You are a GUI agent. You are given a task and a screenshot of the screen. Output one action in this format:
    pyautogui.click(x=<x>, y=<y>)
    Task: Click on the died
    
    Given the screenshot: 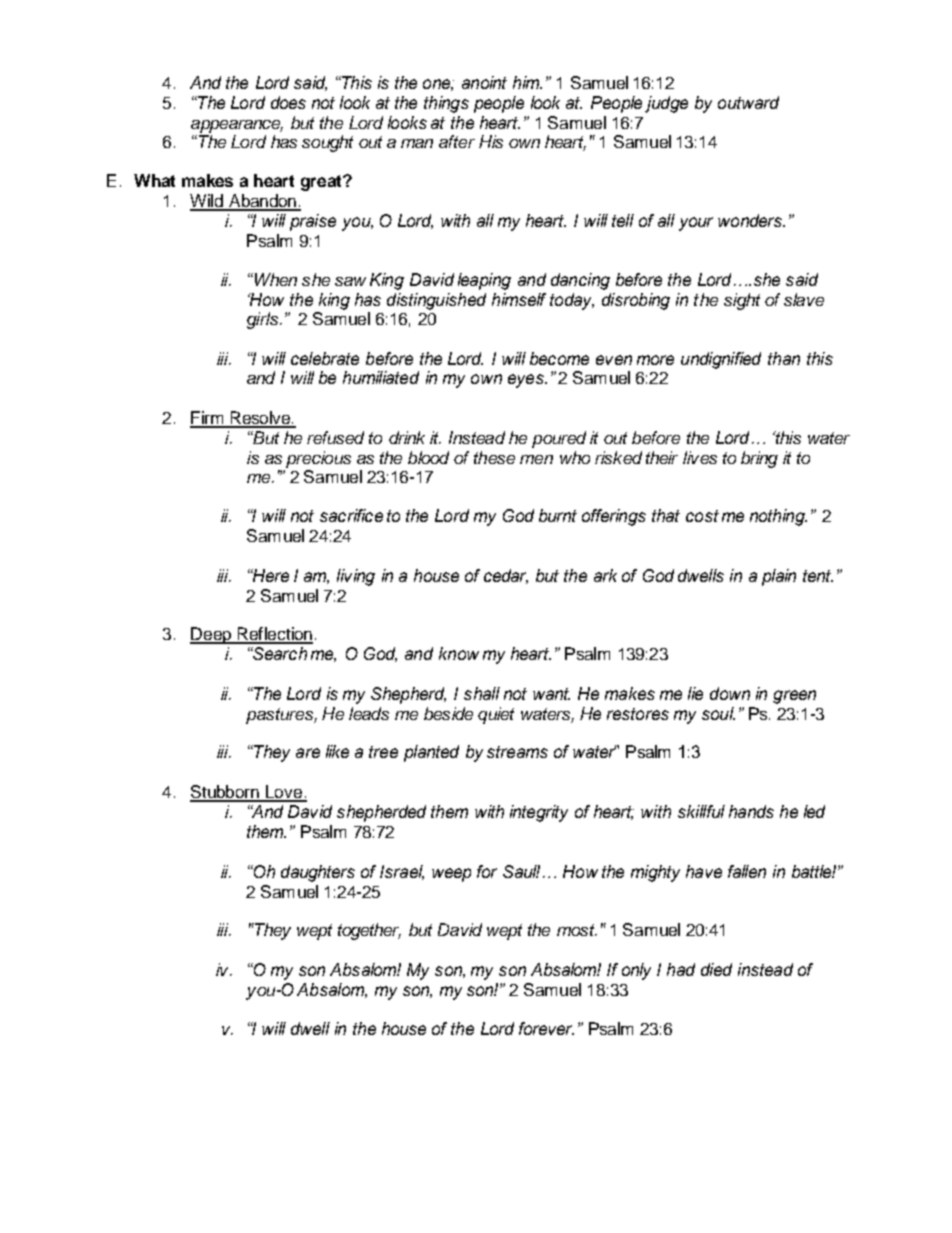 What is the action you would take?
    pyautogui.click(x=716, y=969)
